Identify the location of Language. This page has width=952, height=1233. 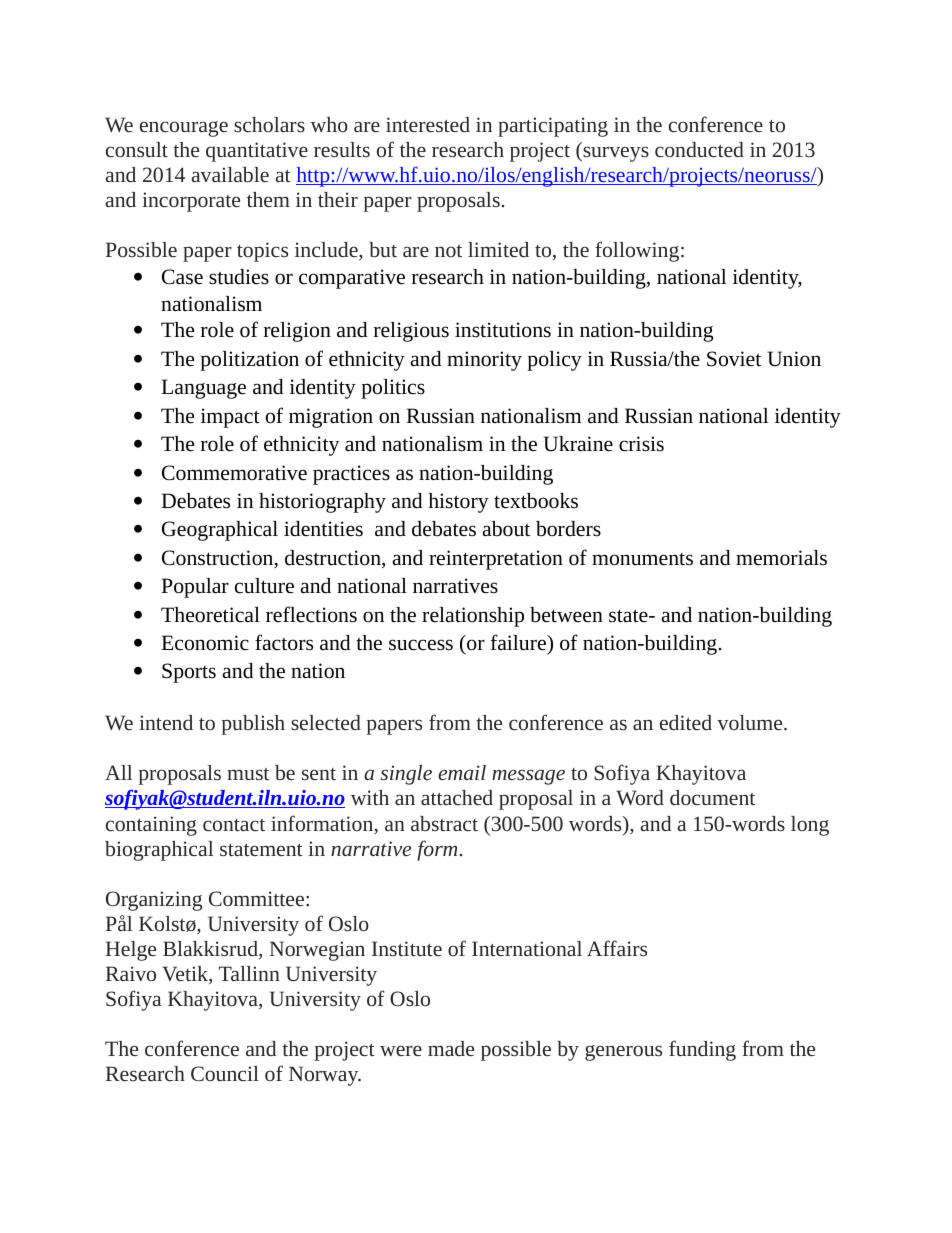
(203, 389).
